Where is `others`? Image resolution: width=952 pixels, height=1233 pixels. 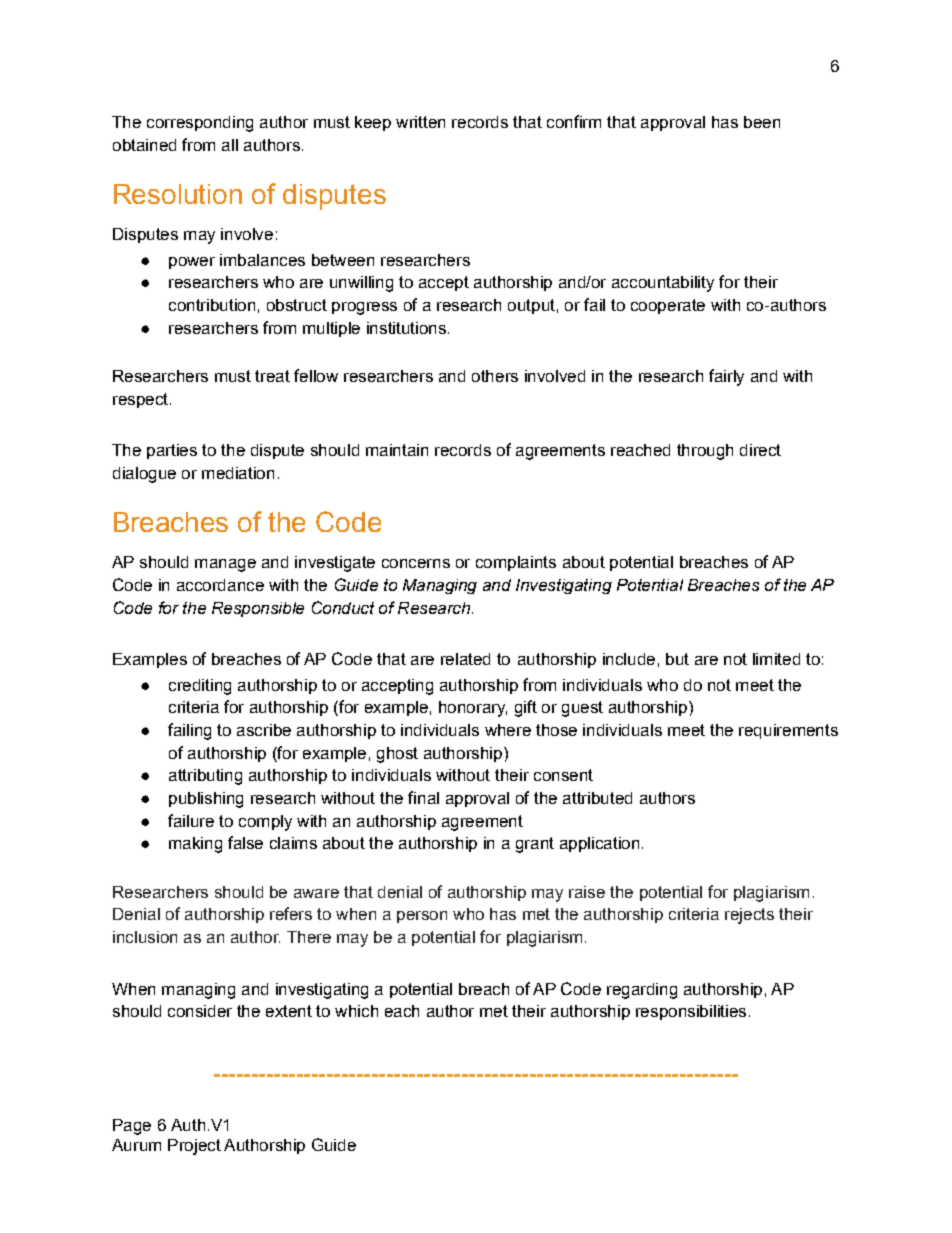 others is located at coordinates (495, 376).
